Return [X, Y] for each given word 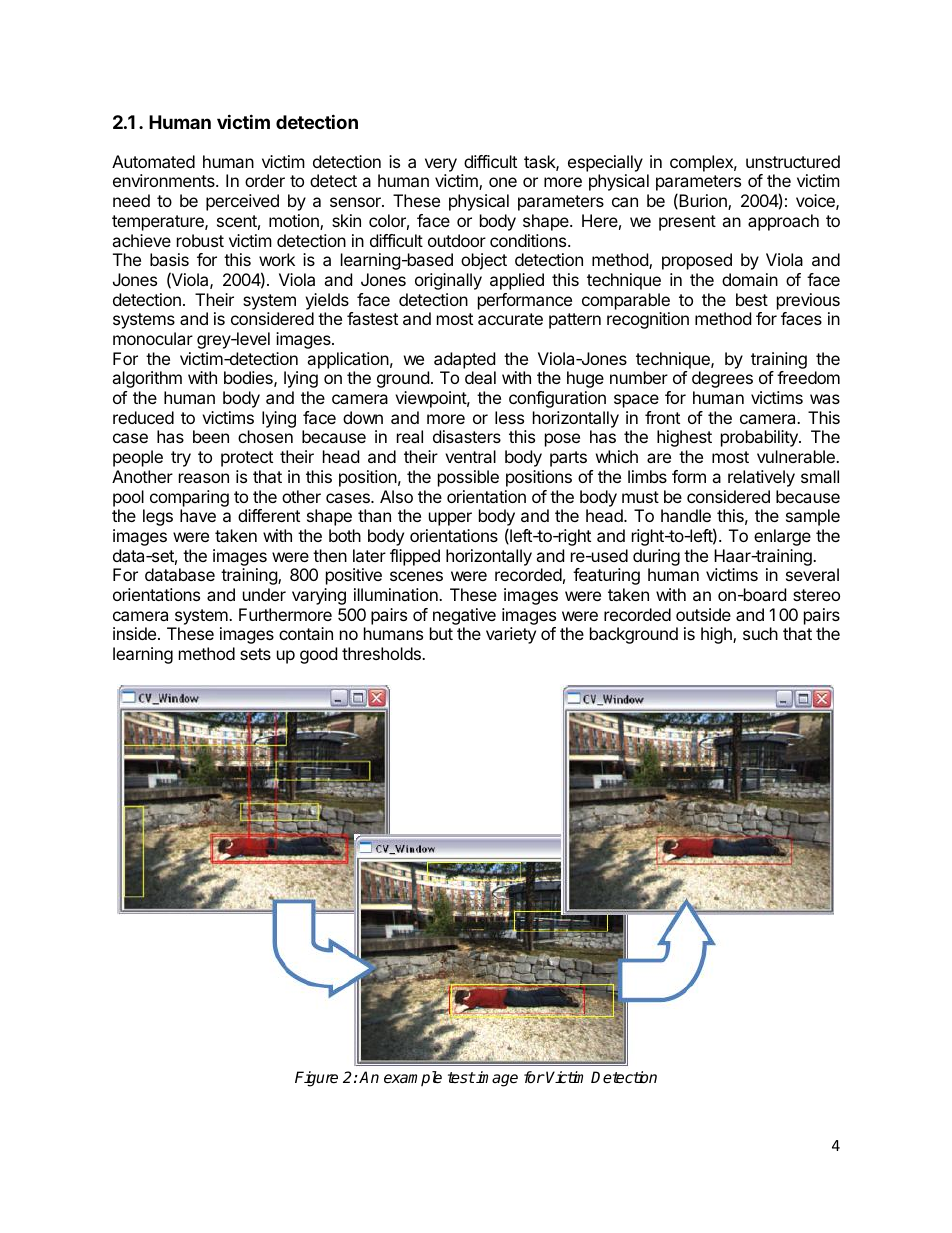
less [509, 417]
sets [255, 654]
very [441, 165]
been [211, 436]
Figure [316, 1079]
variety [511, 635]
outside [703, 614]
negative [463, 618]
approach [783, 222]
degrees [722, 379]
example [413, 1078]
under [264, 594]
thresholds [382, 653]
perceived [242, 202]
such [760, 633]
